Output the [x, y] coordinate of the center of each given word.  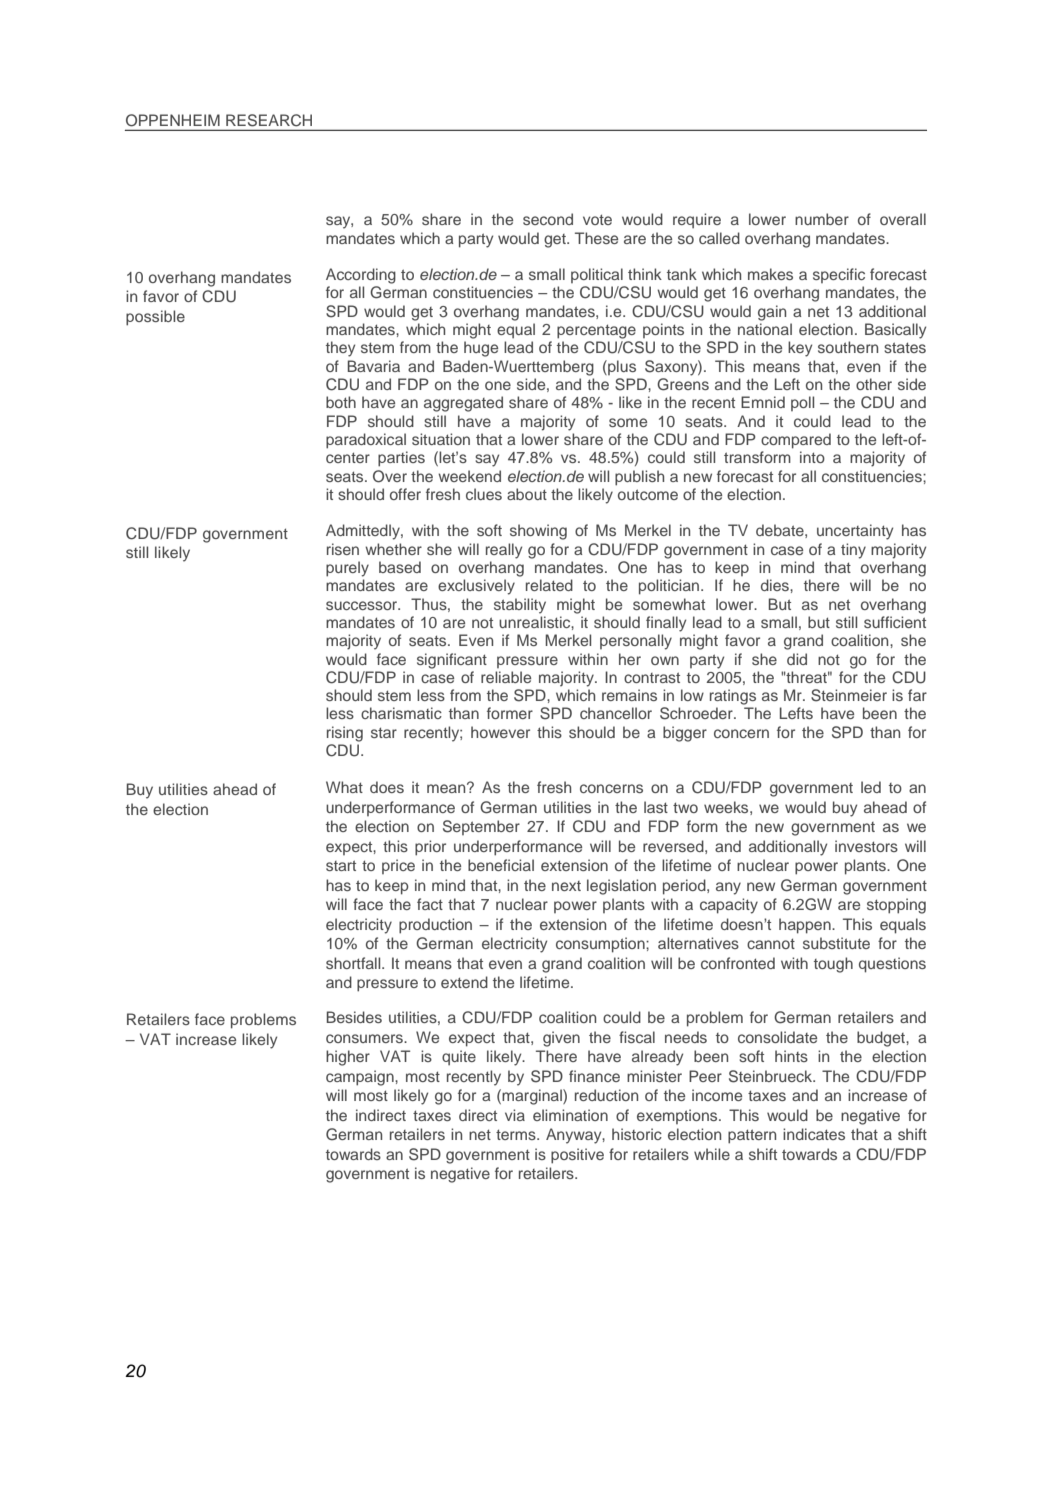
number [822, 219]
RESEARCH [269, 120]
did [797, 659]
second [548, 219]
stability [520, 606]
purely [347, 569]
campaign [361, 1078]
